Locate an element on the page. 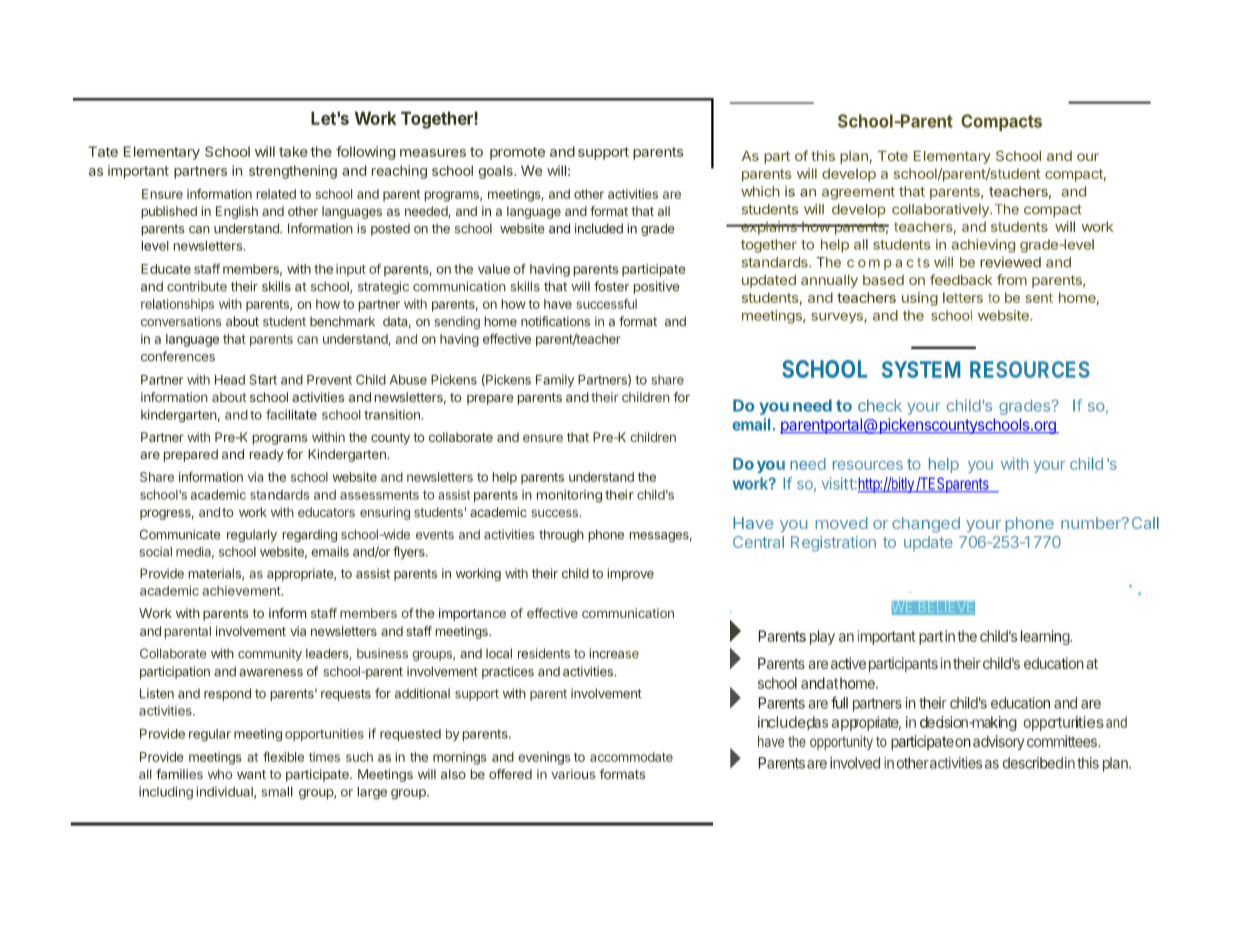 This document has height=952, width=1233. changed is located at coordinates (926, 525).
